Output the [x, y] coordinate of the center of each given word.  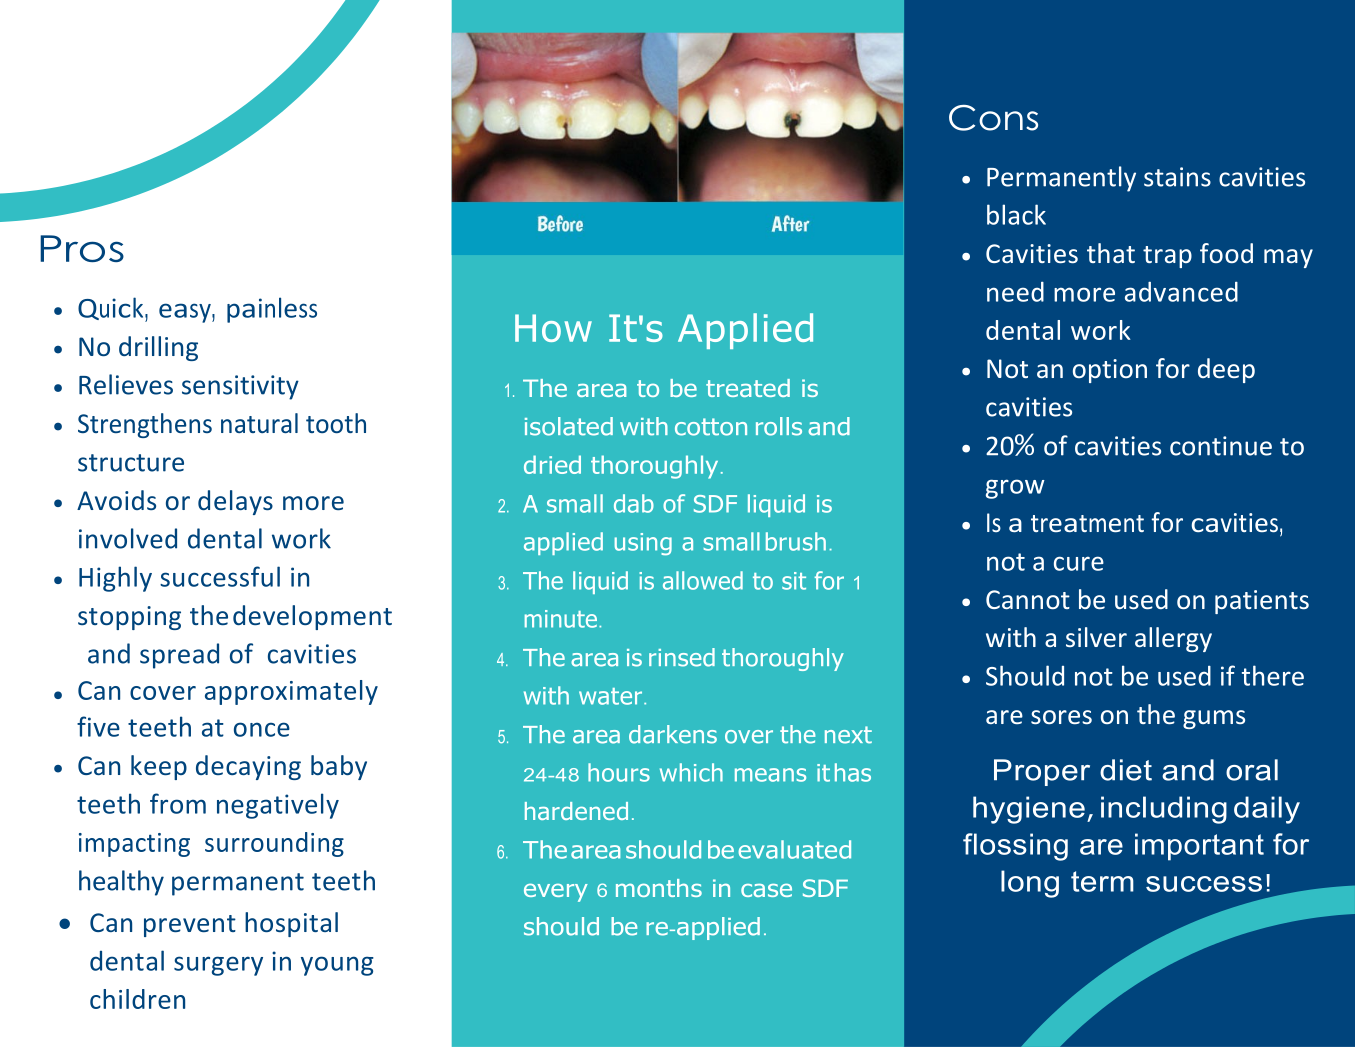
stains [1177, 177]
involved [128, 538]
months [659, 888]
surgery [218, 966]
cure [1079, 563]
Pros [82, 248]
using [643, 544]
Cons [993, 118]
